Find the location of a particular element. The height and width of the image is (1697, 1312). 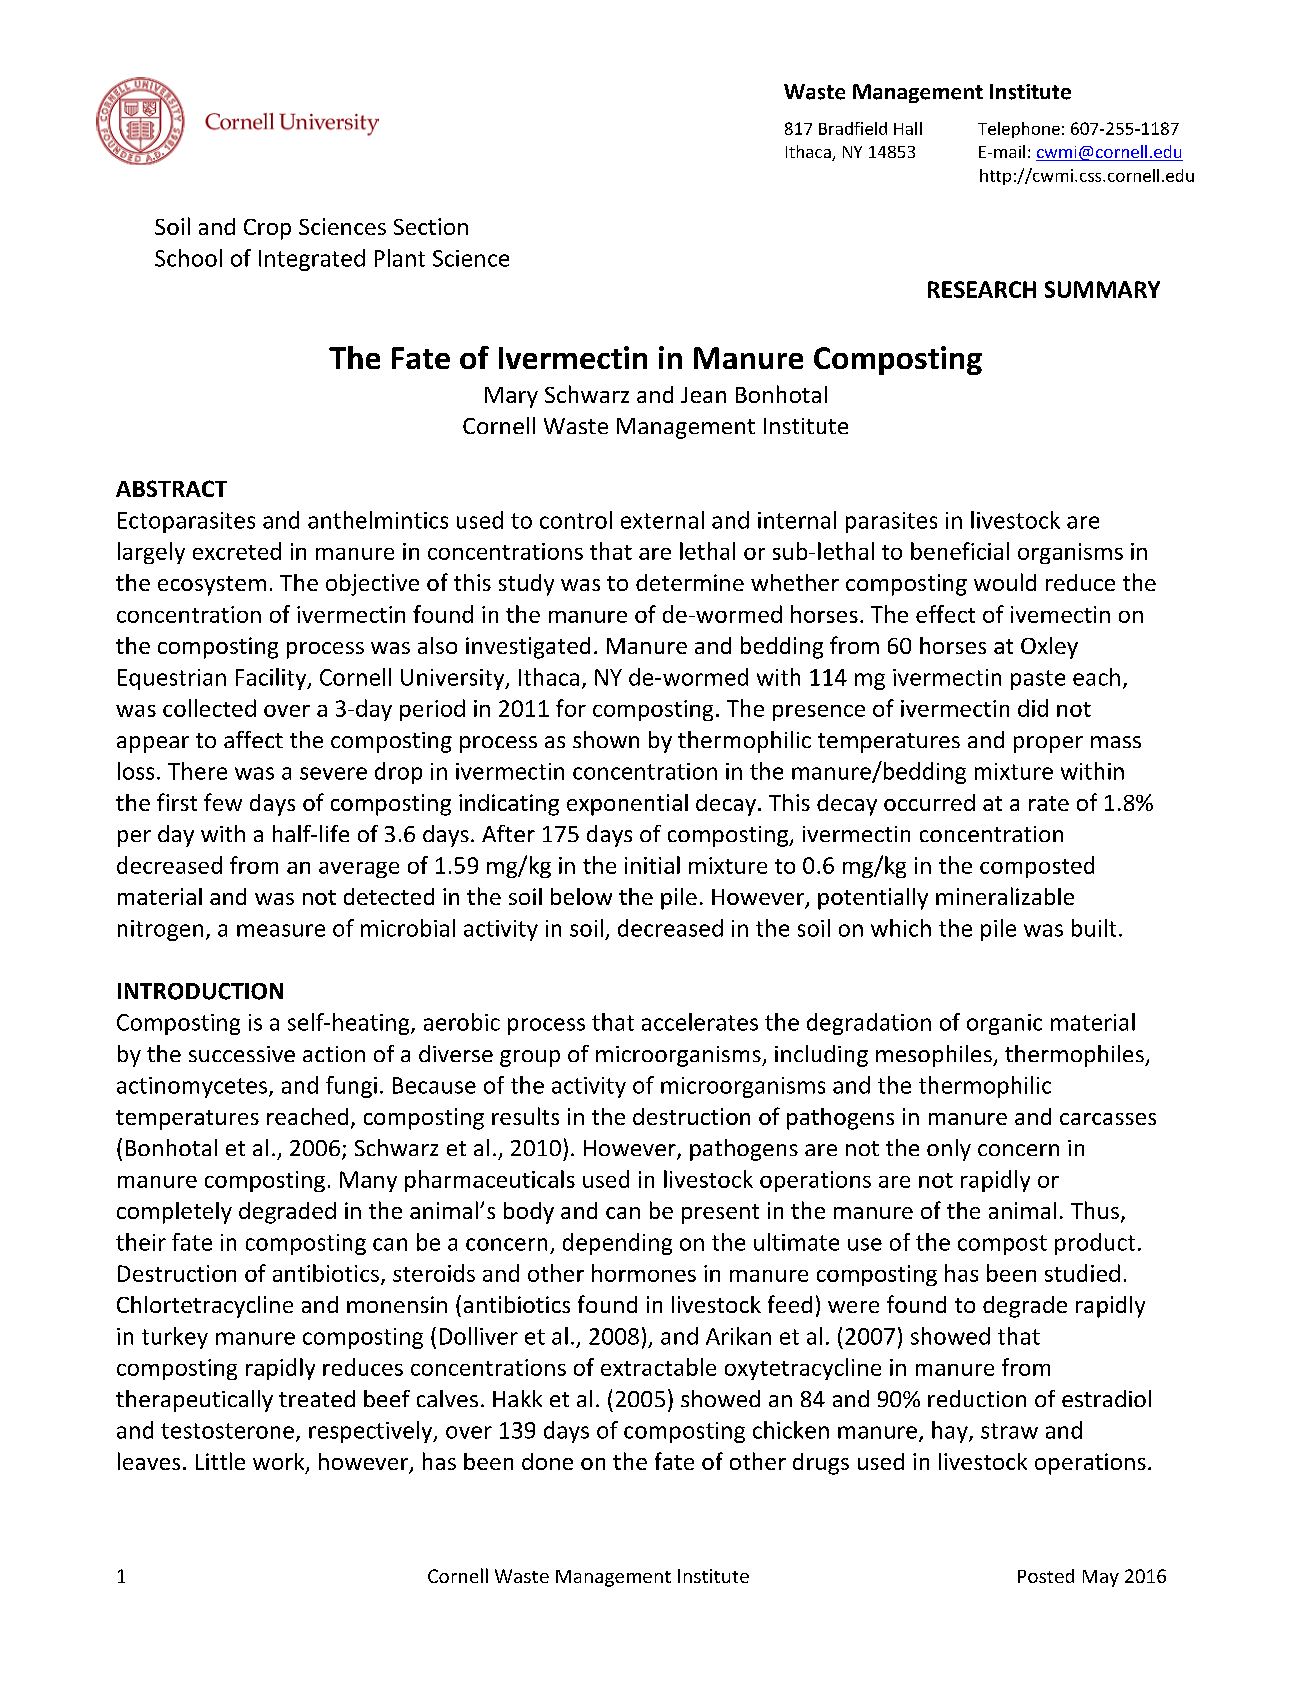

completely is located at coordinates (174, 1213).
